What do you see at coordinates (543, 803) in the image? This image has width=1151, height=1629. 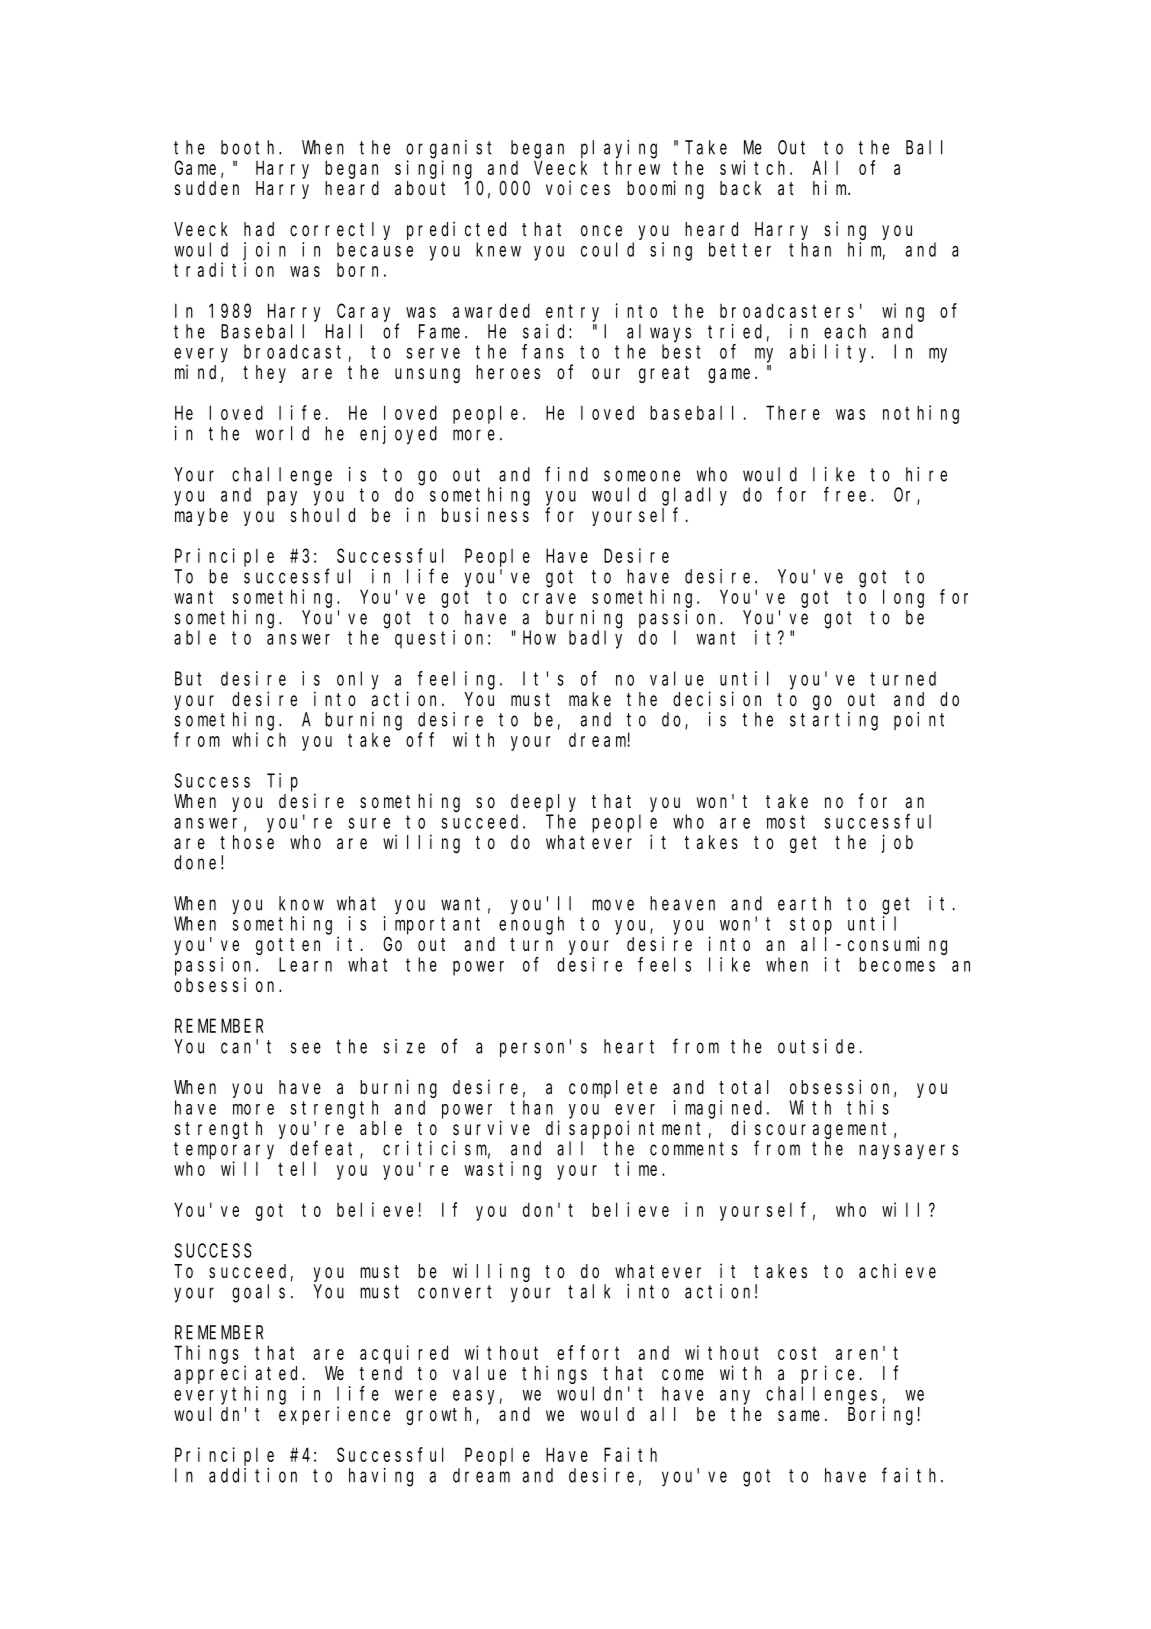 I see `deeply` at bounding box center [543, 803].
